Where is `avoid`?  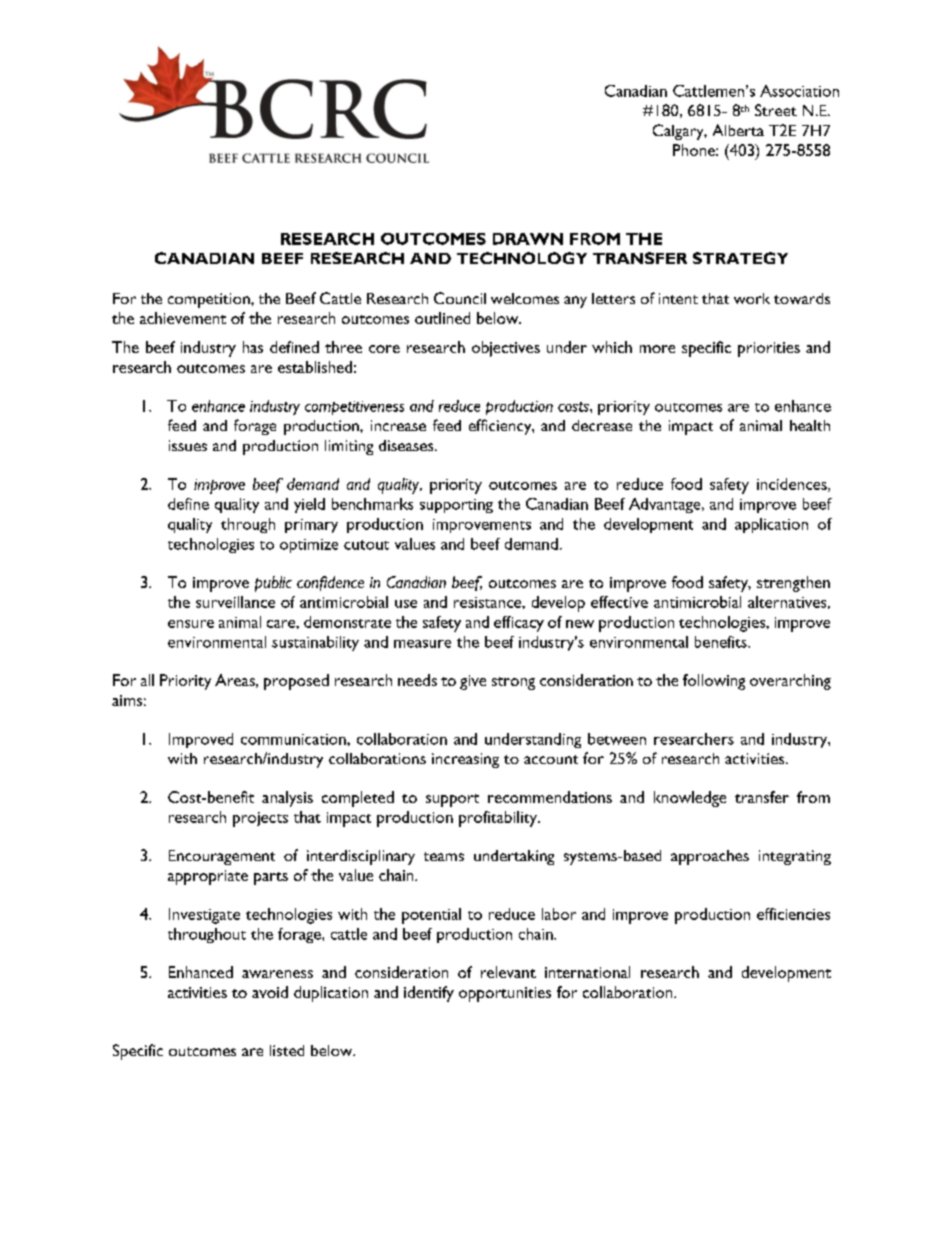 avoid is located at coordinates (270, 992).
